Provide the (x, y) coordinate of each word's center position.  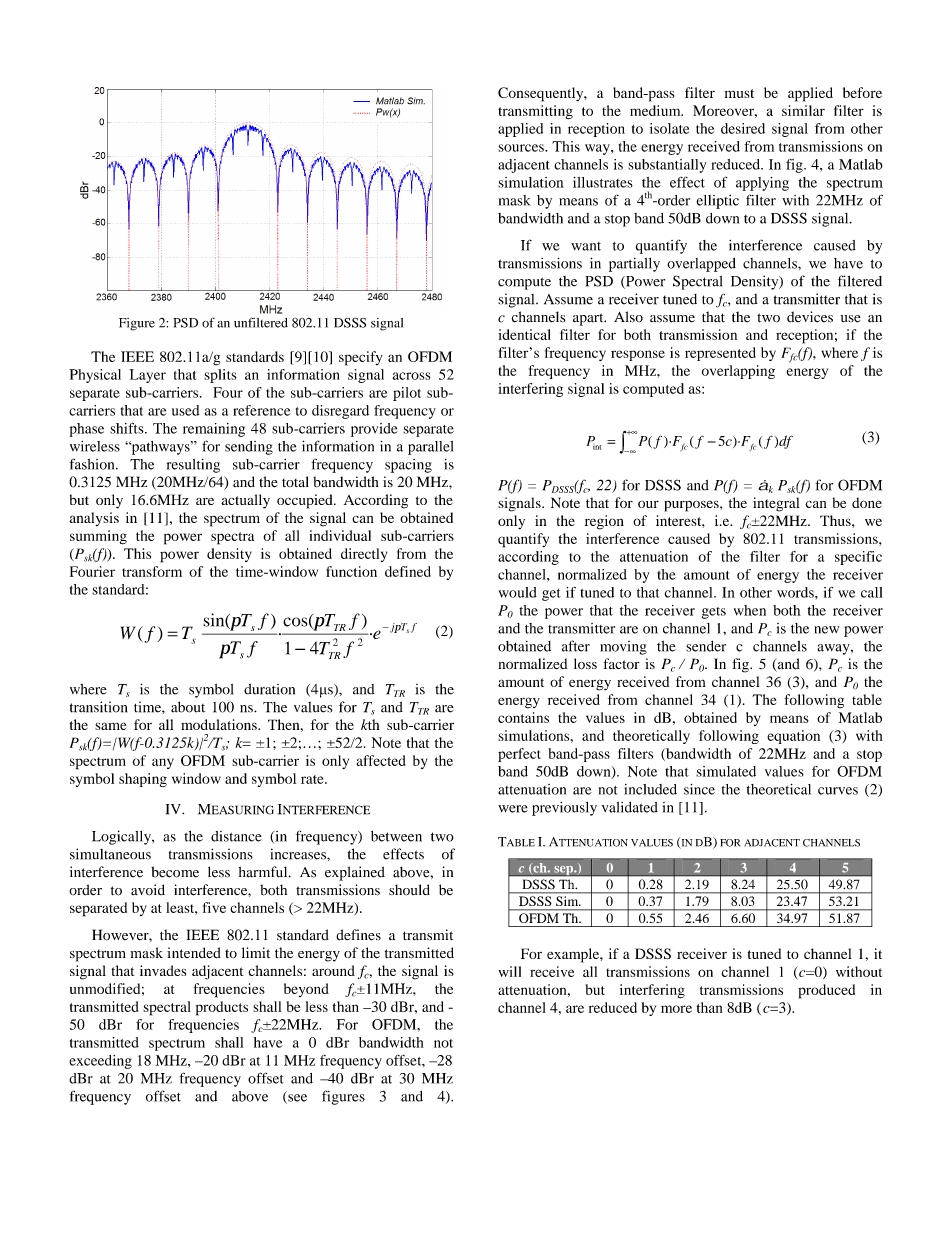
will (510, 971)
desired (743, 128)
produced (826, 991)
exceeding (100, 1062)
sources (522, 148)
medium (656, 110)
